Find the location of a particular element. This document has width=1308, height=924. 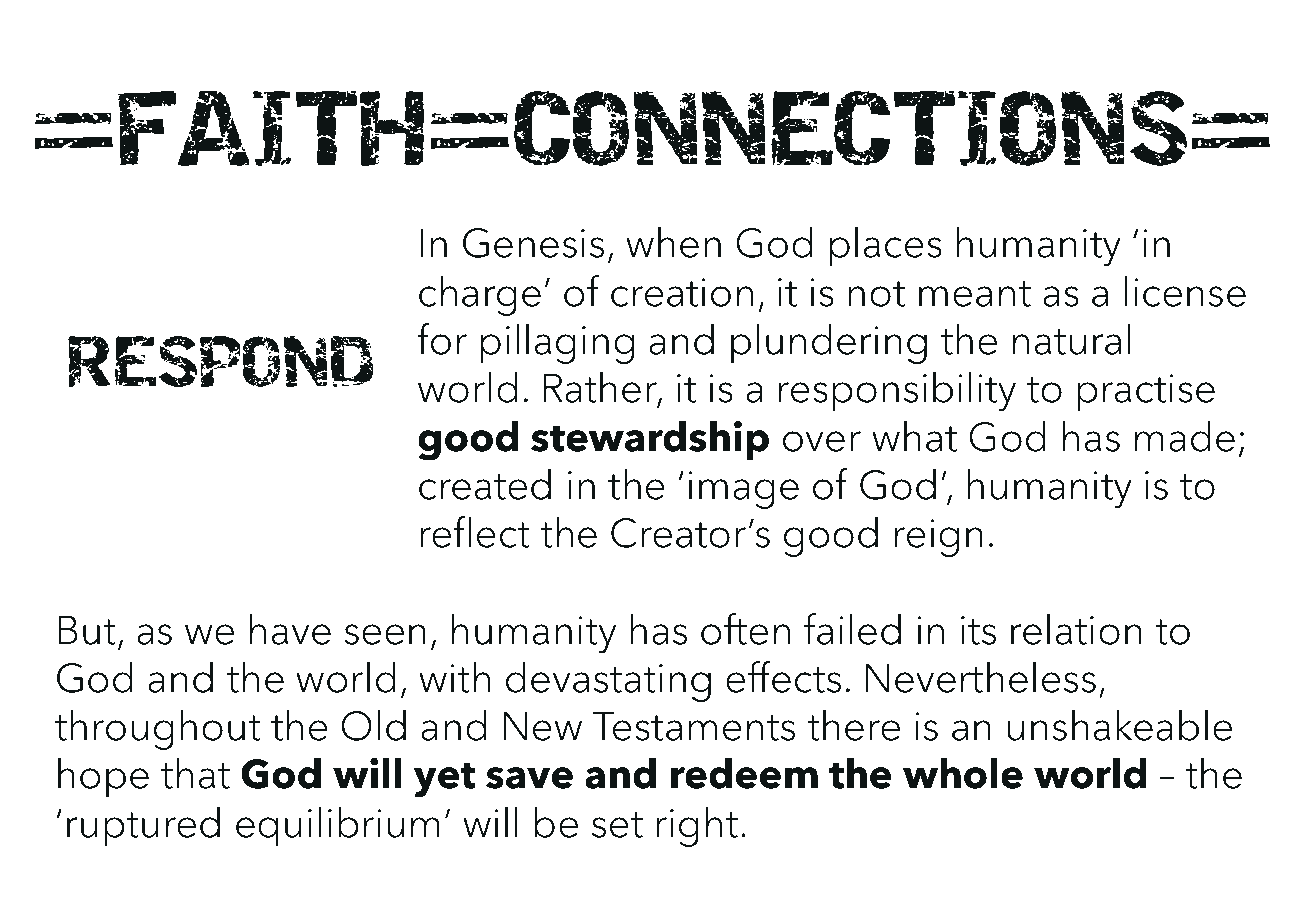

created is located at coordinates (485, 484).
